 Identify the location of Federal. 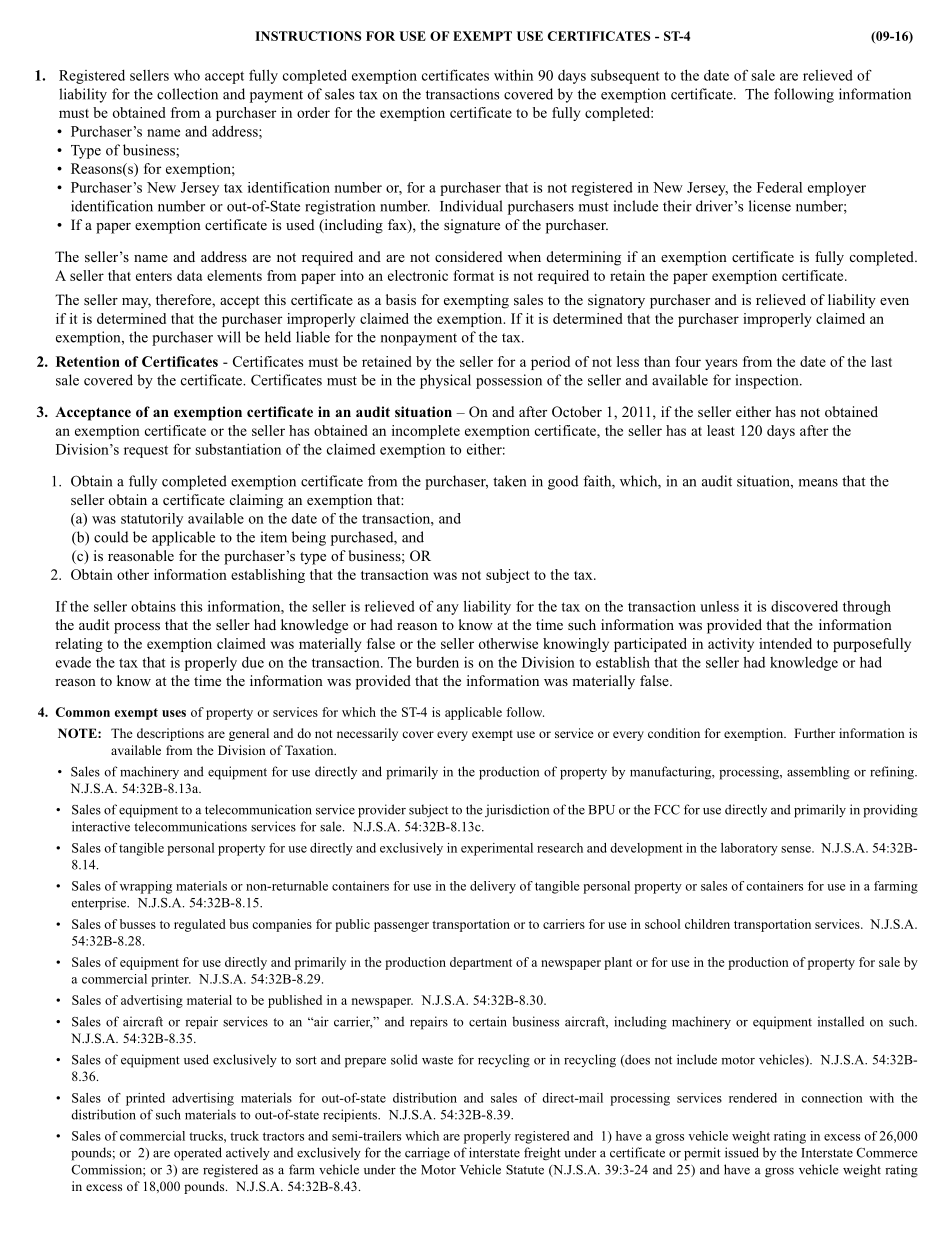
(779, 187).
